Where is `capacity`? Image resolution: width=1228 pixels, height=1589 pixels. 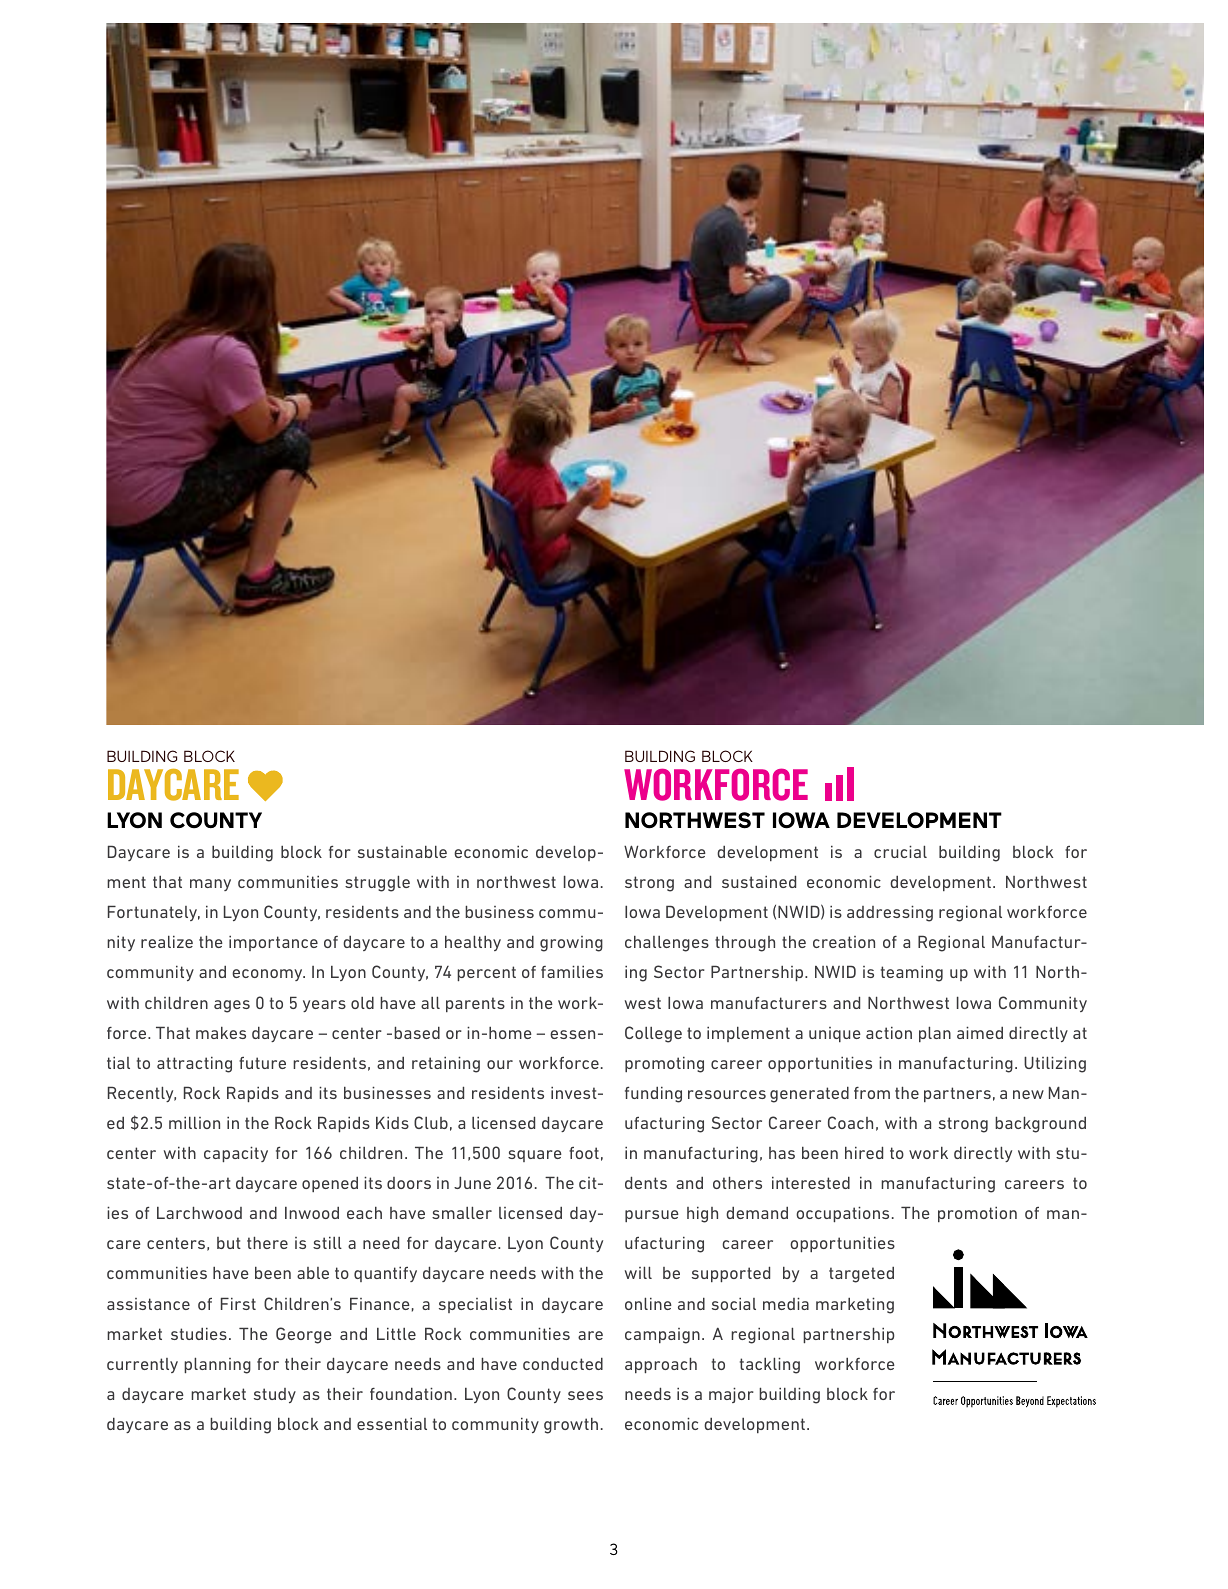 capacity is located at coordinates (236, 1154).
